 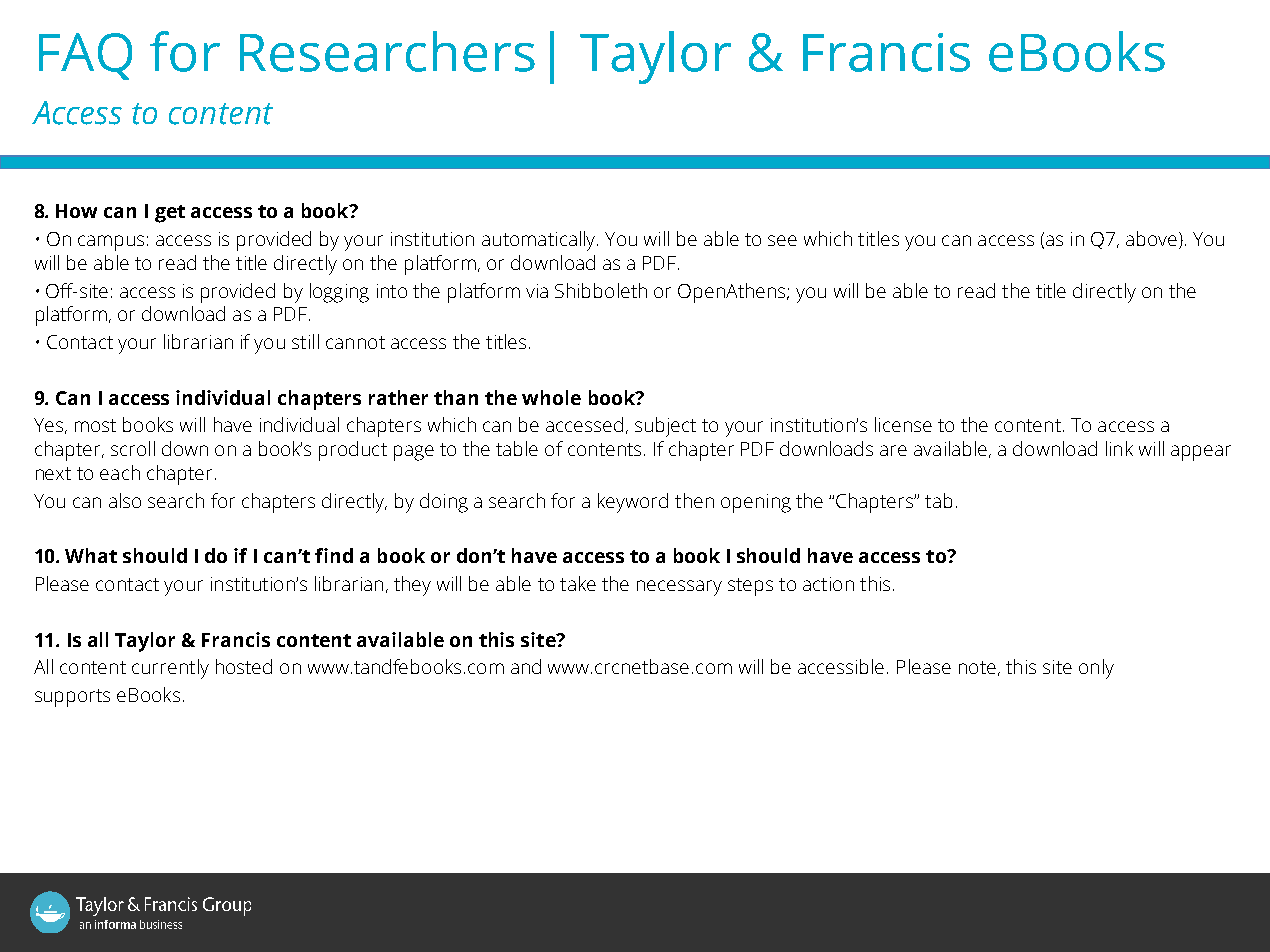 What do you see at coordinates (540, 241) in the page?
I see `automatically` at bounding box center [540, 241].
